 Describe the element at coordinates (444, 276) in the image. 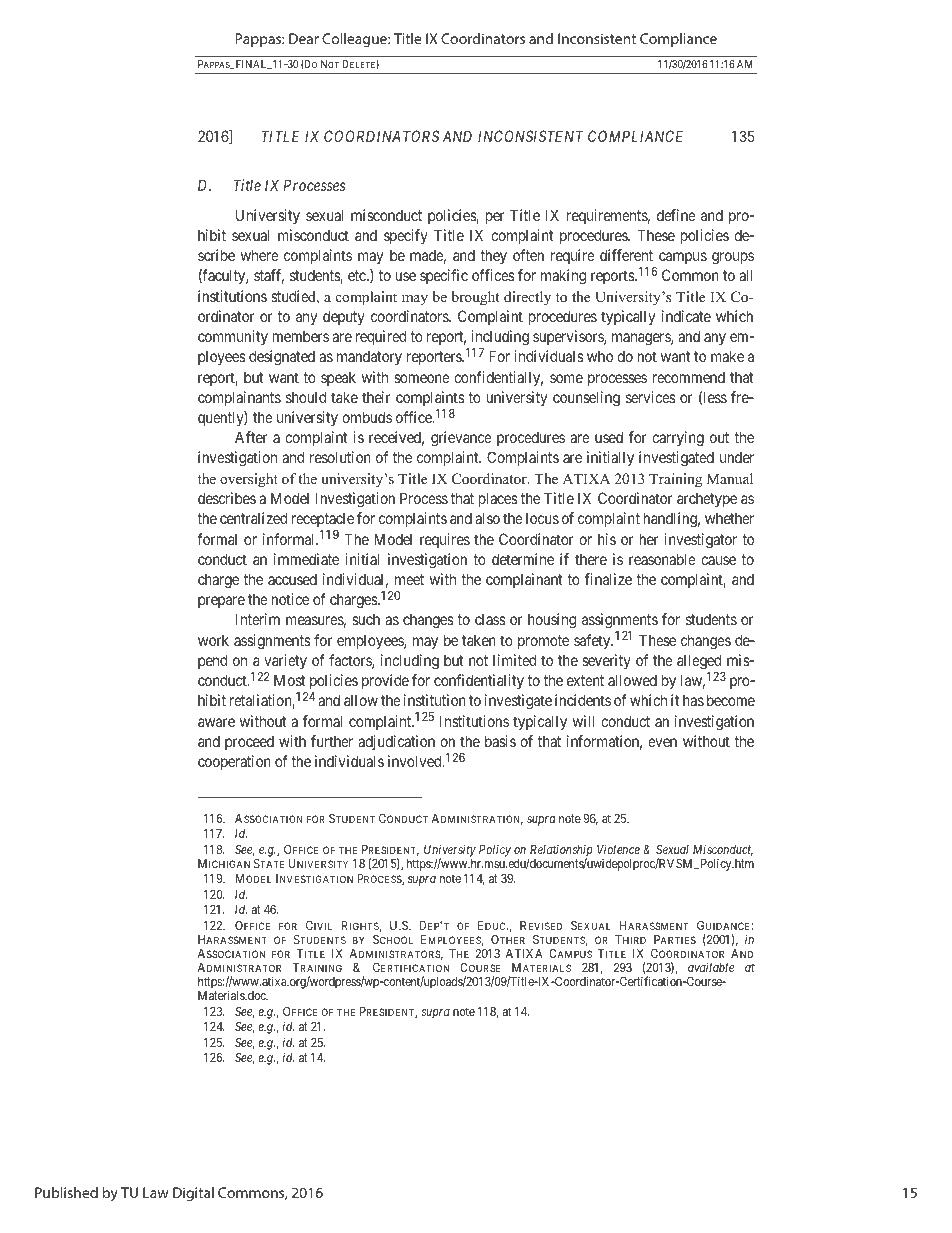

I see `specific` at that location.
